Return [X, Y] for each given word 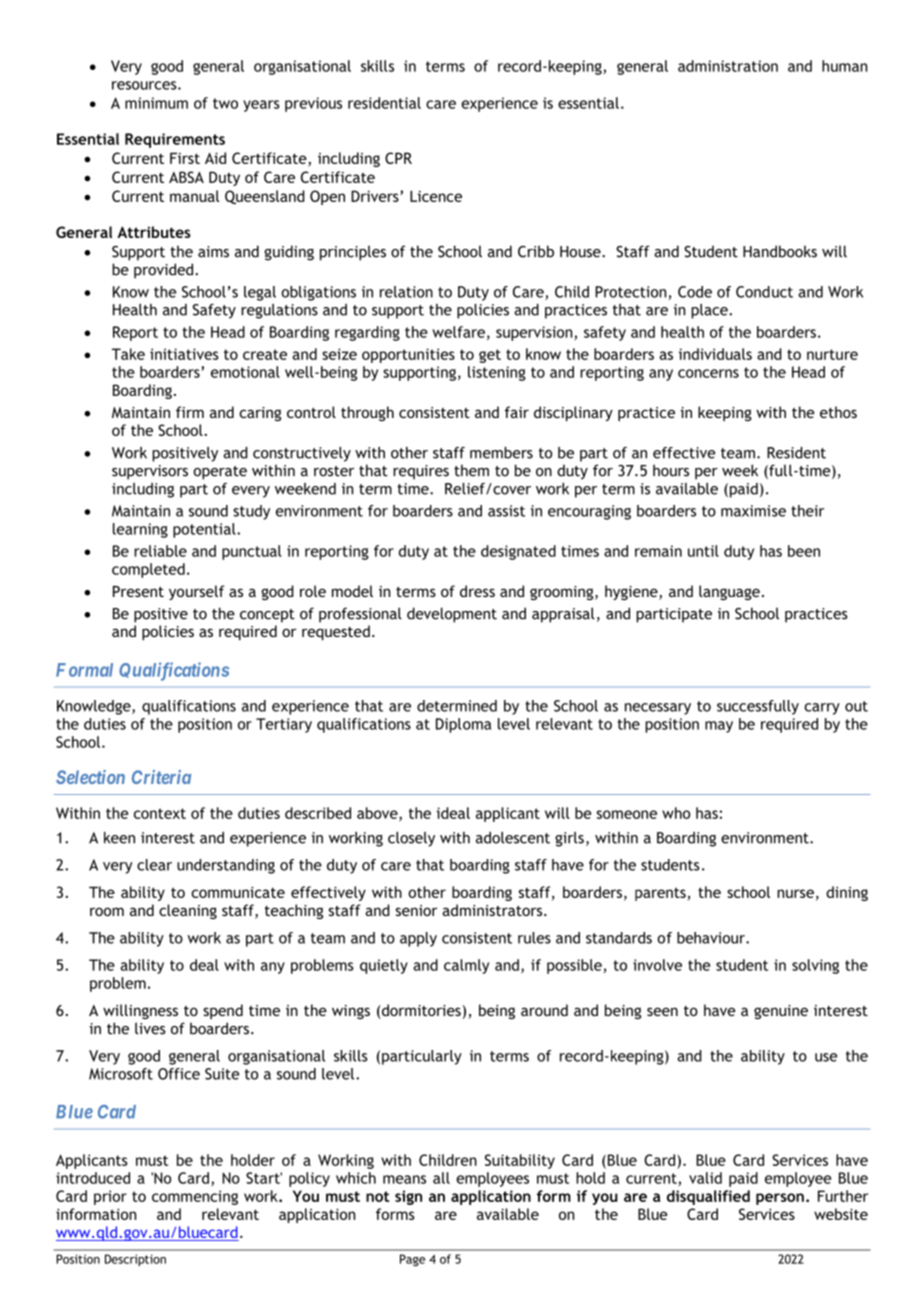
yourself [196, 592]
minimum [156, 103]
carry [822, 709]
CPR [398, 158]
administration [728, 66]
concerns [708, 373]
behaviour [712, 938]
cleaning [188, 911]
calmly [466, 966]
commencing [195, 1197]
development [452, 615]
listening [497, 373]
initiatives [184, 354]
